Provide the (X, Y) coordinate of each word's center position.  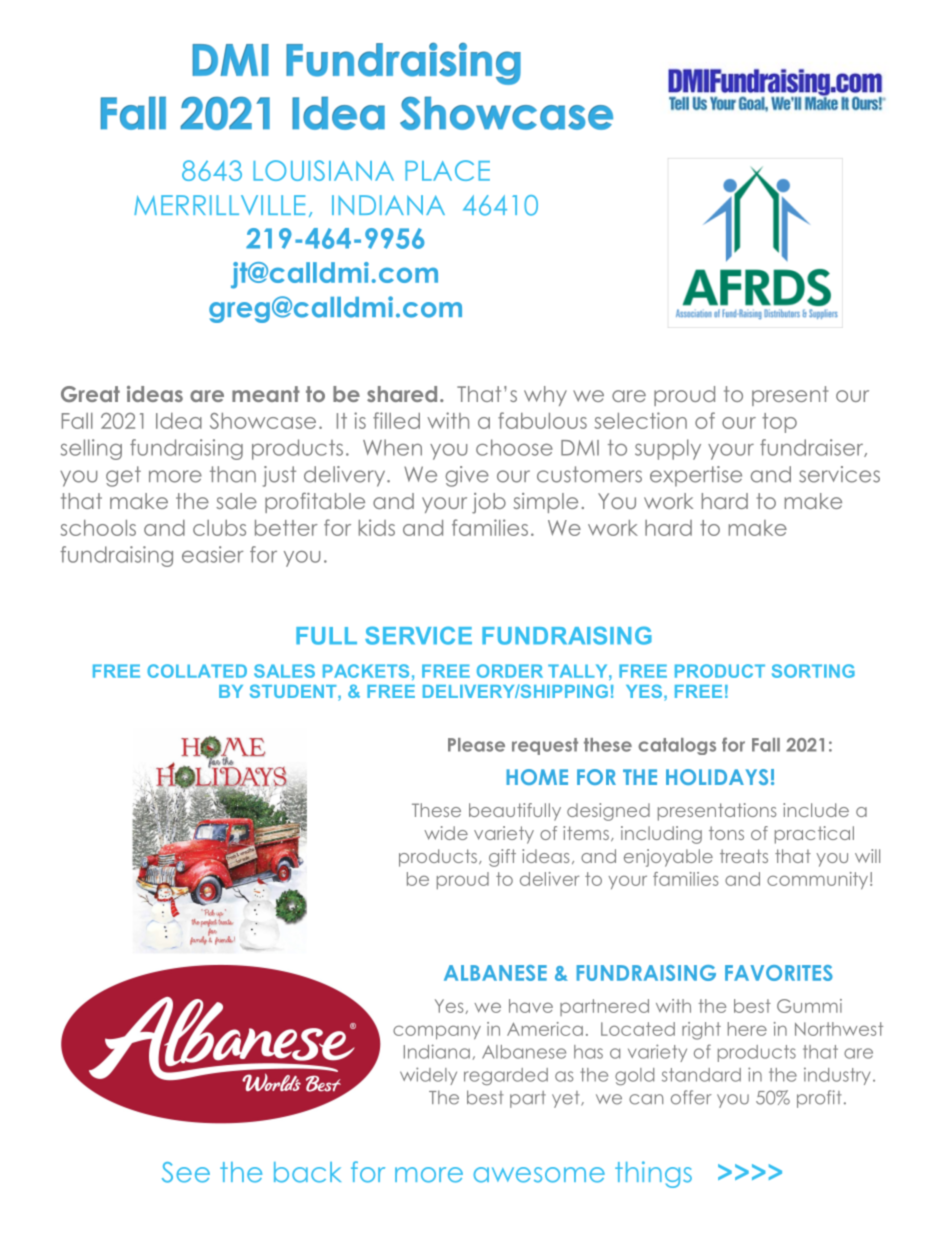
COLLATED (197, 671)
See (186, 1172)
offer (691, 1097)
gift (502, 858)
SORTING (813, 671)
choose (514, 447)
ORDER (510, 671)
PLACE (447, 170)
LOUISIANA (323, 170)
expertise (696, 476)
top (779, 423)
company (437, 1032)
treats (744, 856)
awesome (539, 1175)
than (233, 474)
